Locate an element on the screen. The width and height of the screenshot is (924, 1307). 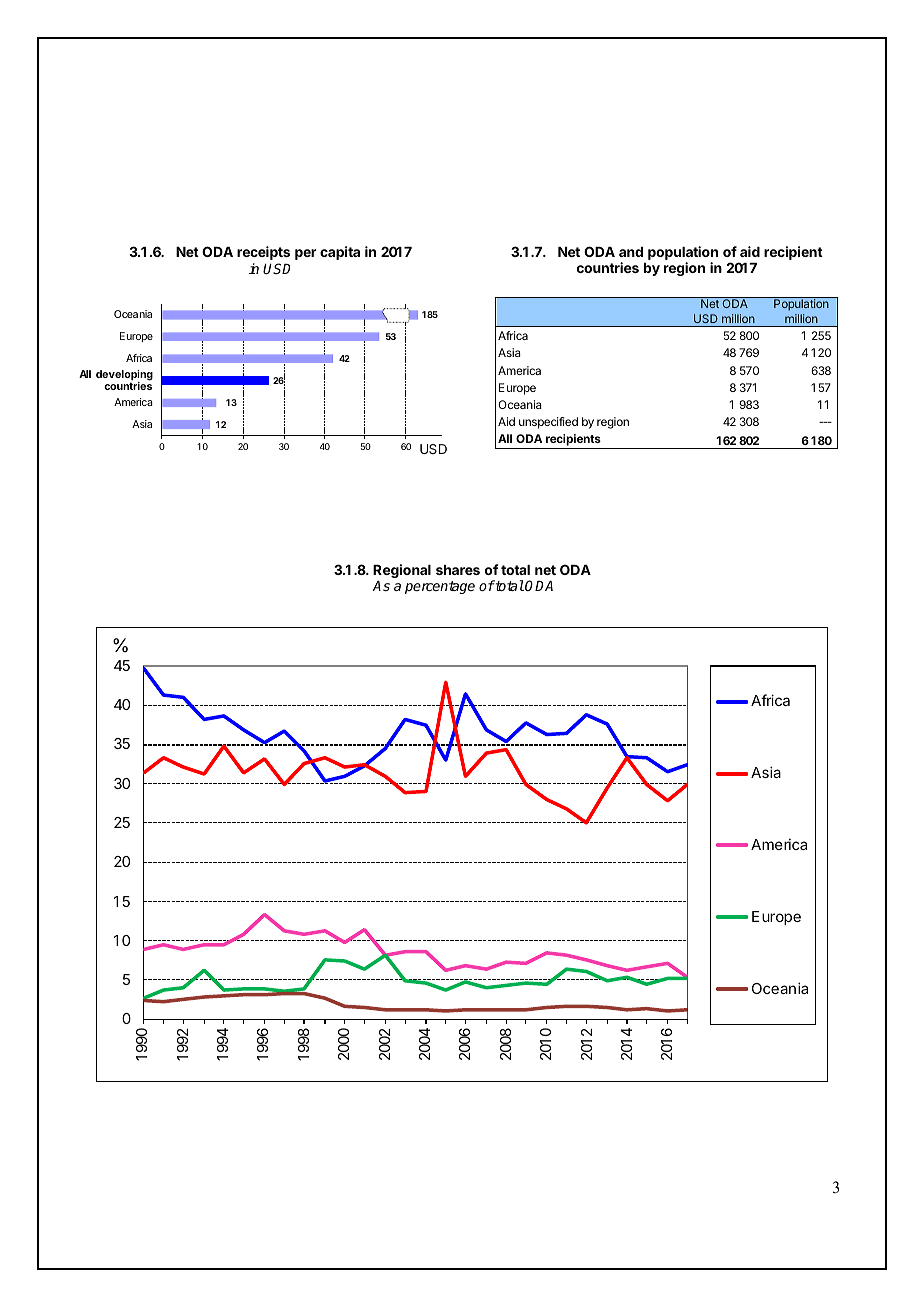
receipts is located at coordinates (263, 253).
